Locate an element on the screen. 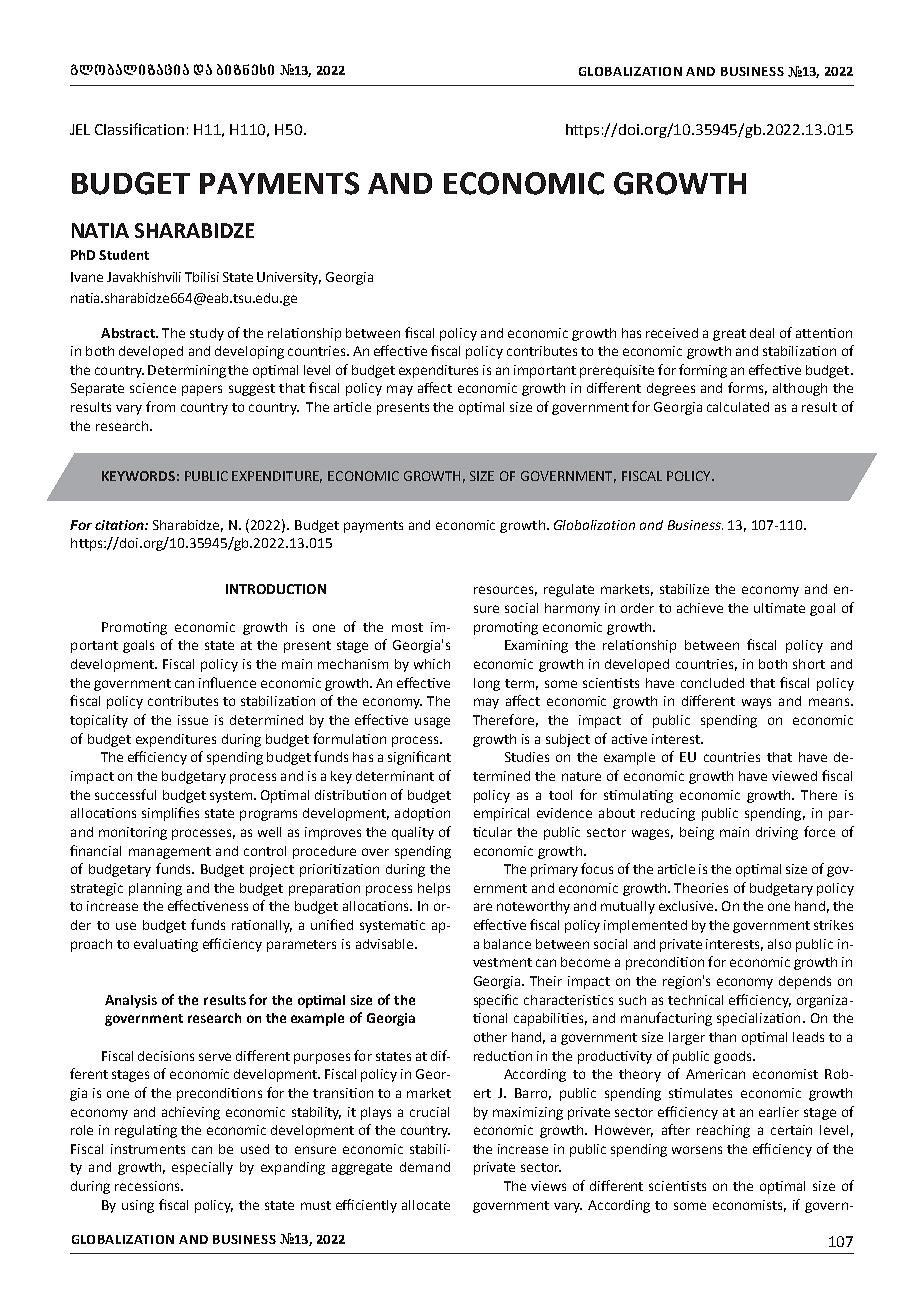 This screenshot has height=1308, width=924. concluded is located at coordinates (712, 683).
